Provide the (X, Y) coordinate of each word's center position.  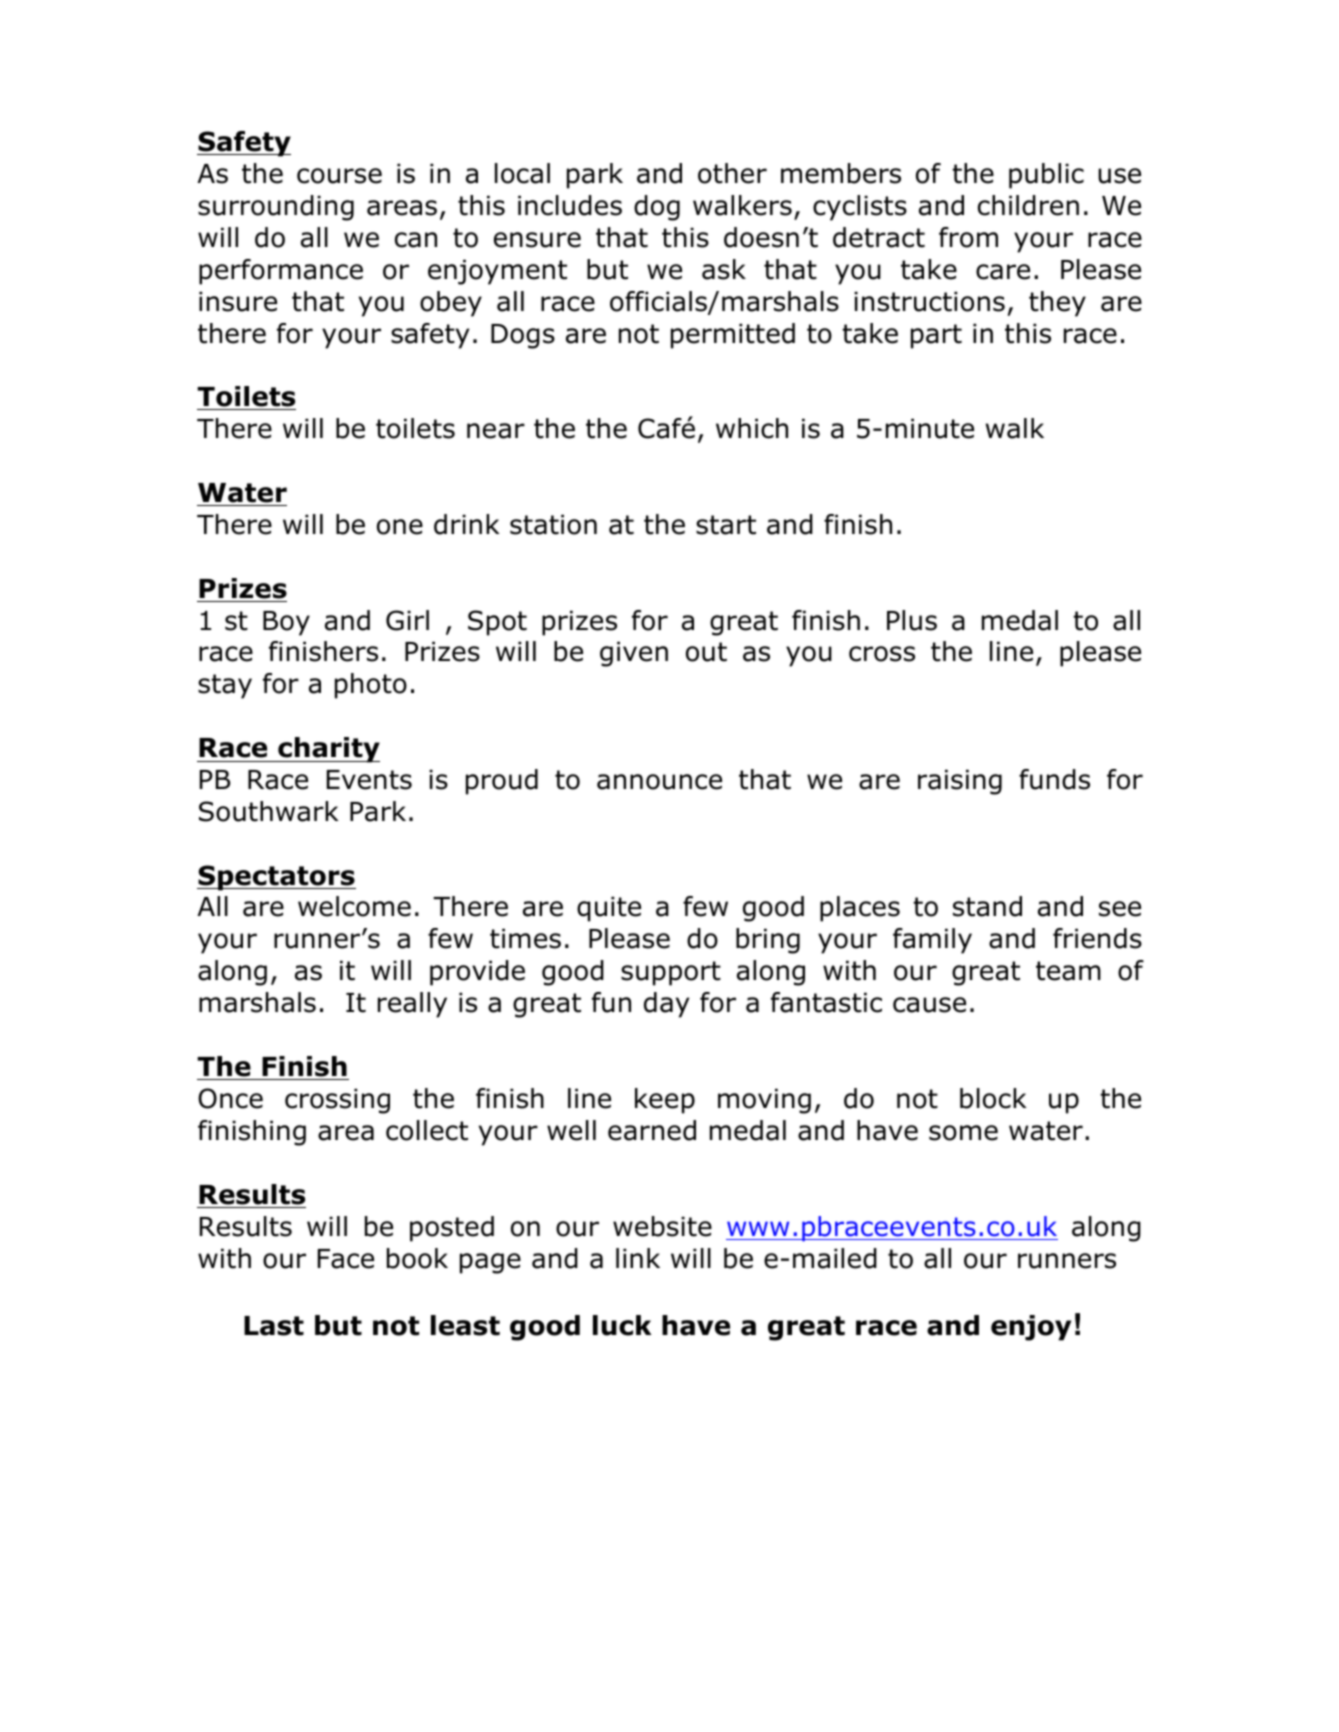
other (732, 173)
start (726, 525)
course (339, 176)
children (1028, 205)
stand (987, 906)
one (400, 527)
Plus (912, 620)
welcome (354, 906)
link (638, 1258)
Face (346, 1259)
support (671, 973)
